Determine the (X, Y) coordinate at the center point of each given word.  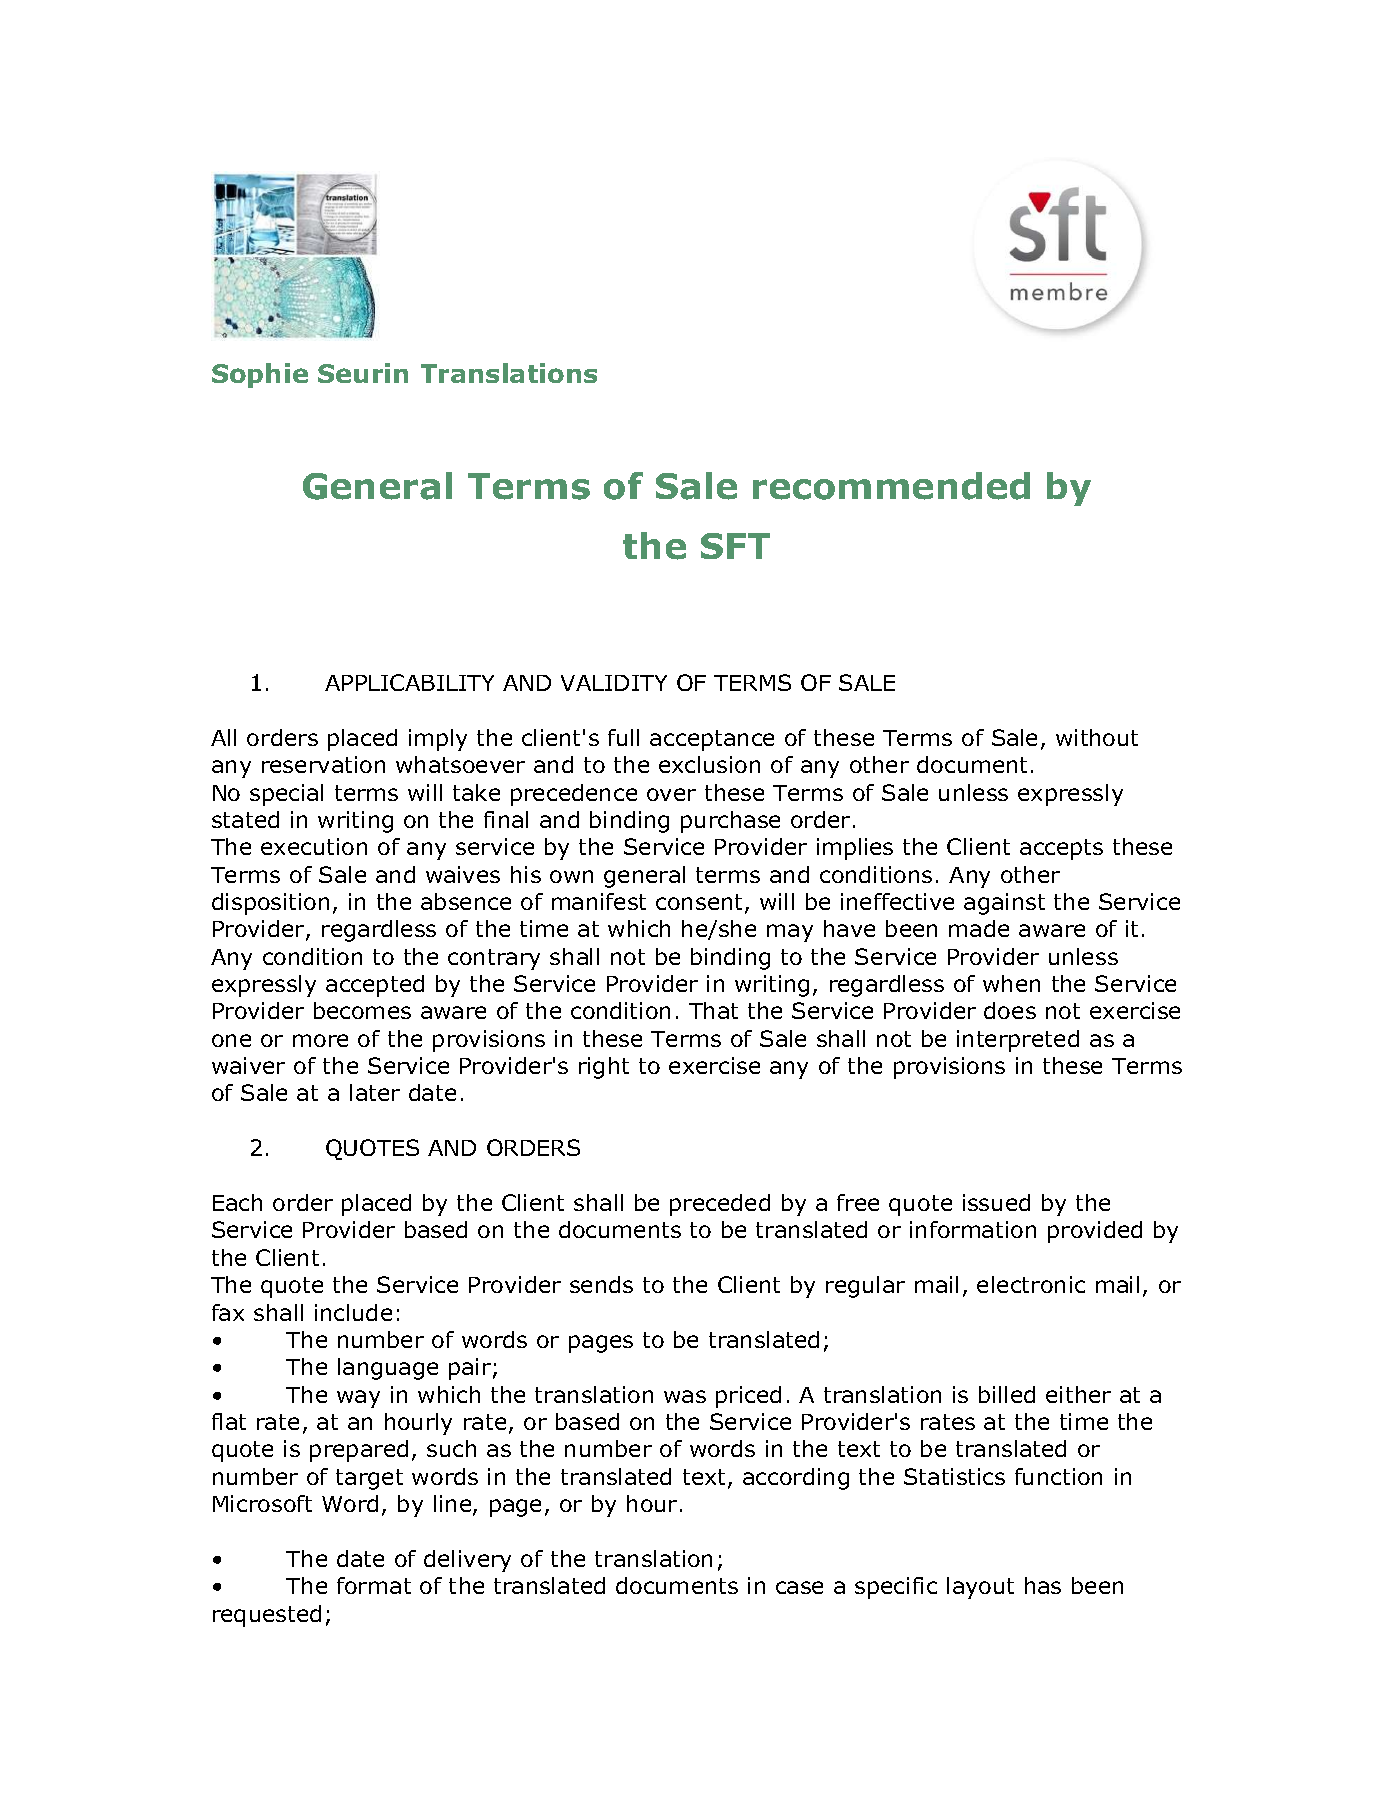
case (799, 1587)
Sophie (260, 375)
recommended (891, 486)
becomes (362, 1010)
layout (980, 1588)
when (1011, 983)
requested (267, 1616)
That (713, 1010)
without (1097, 737)
